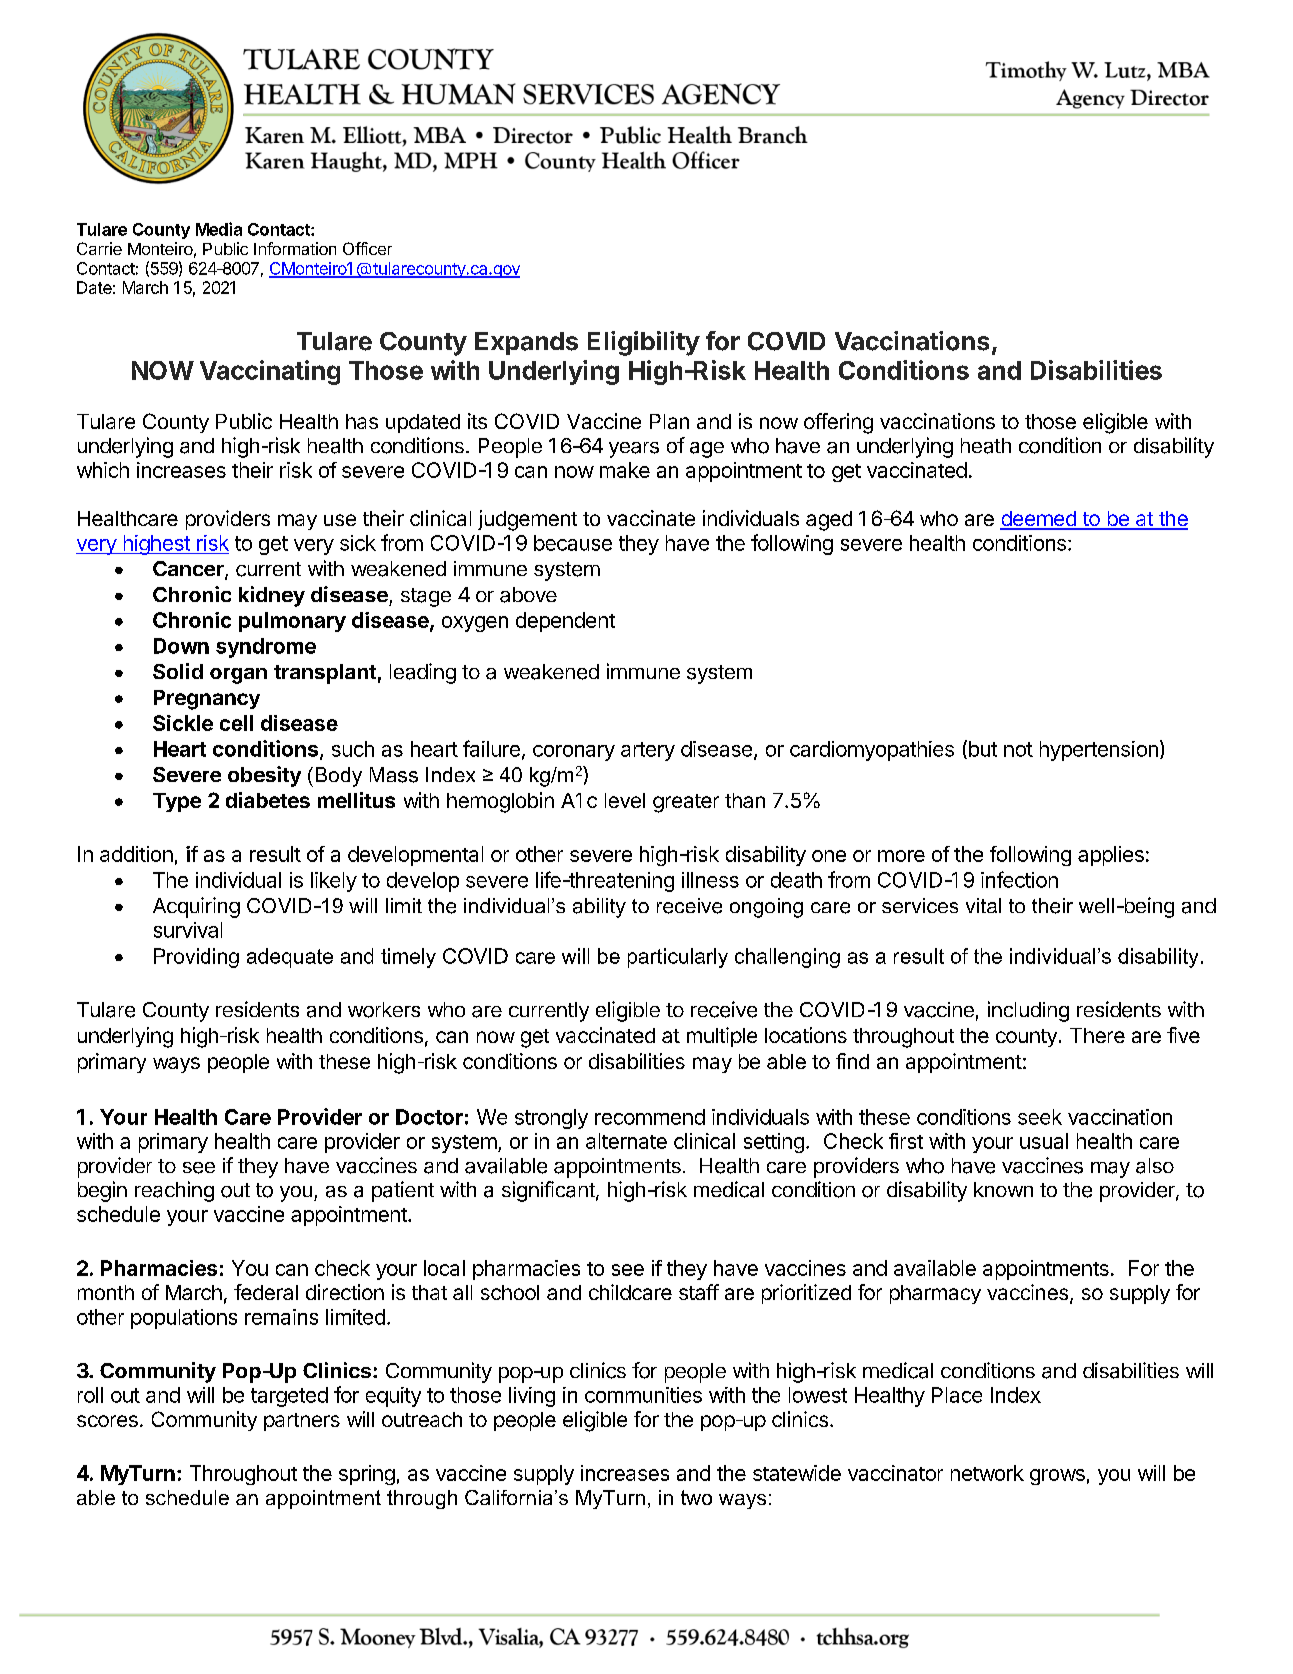 The height and width of the image is (1674, 1293). Describe the element at coordinates (643, 1395) in the image. I see `communities` at that location.
